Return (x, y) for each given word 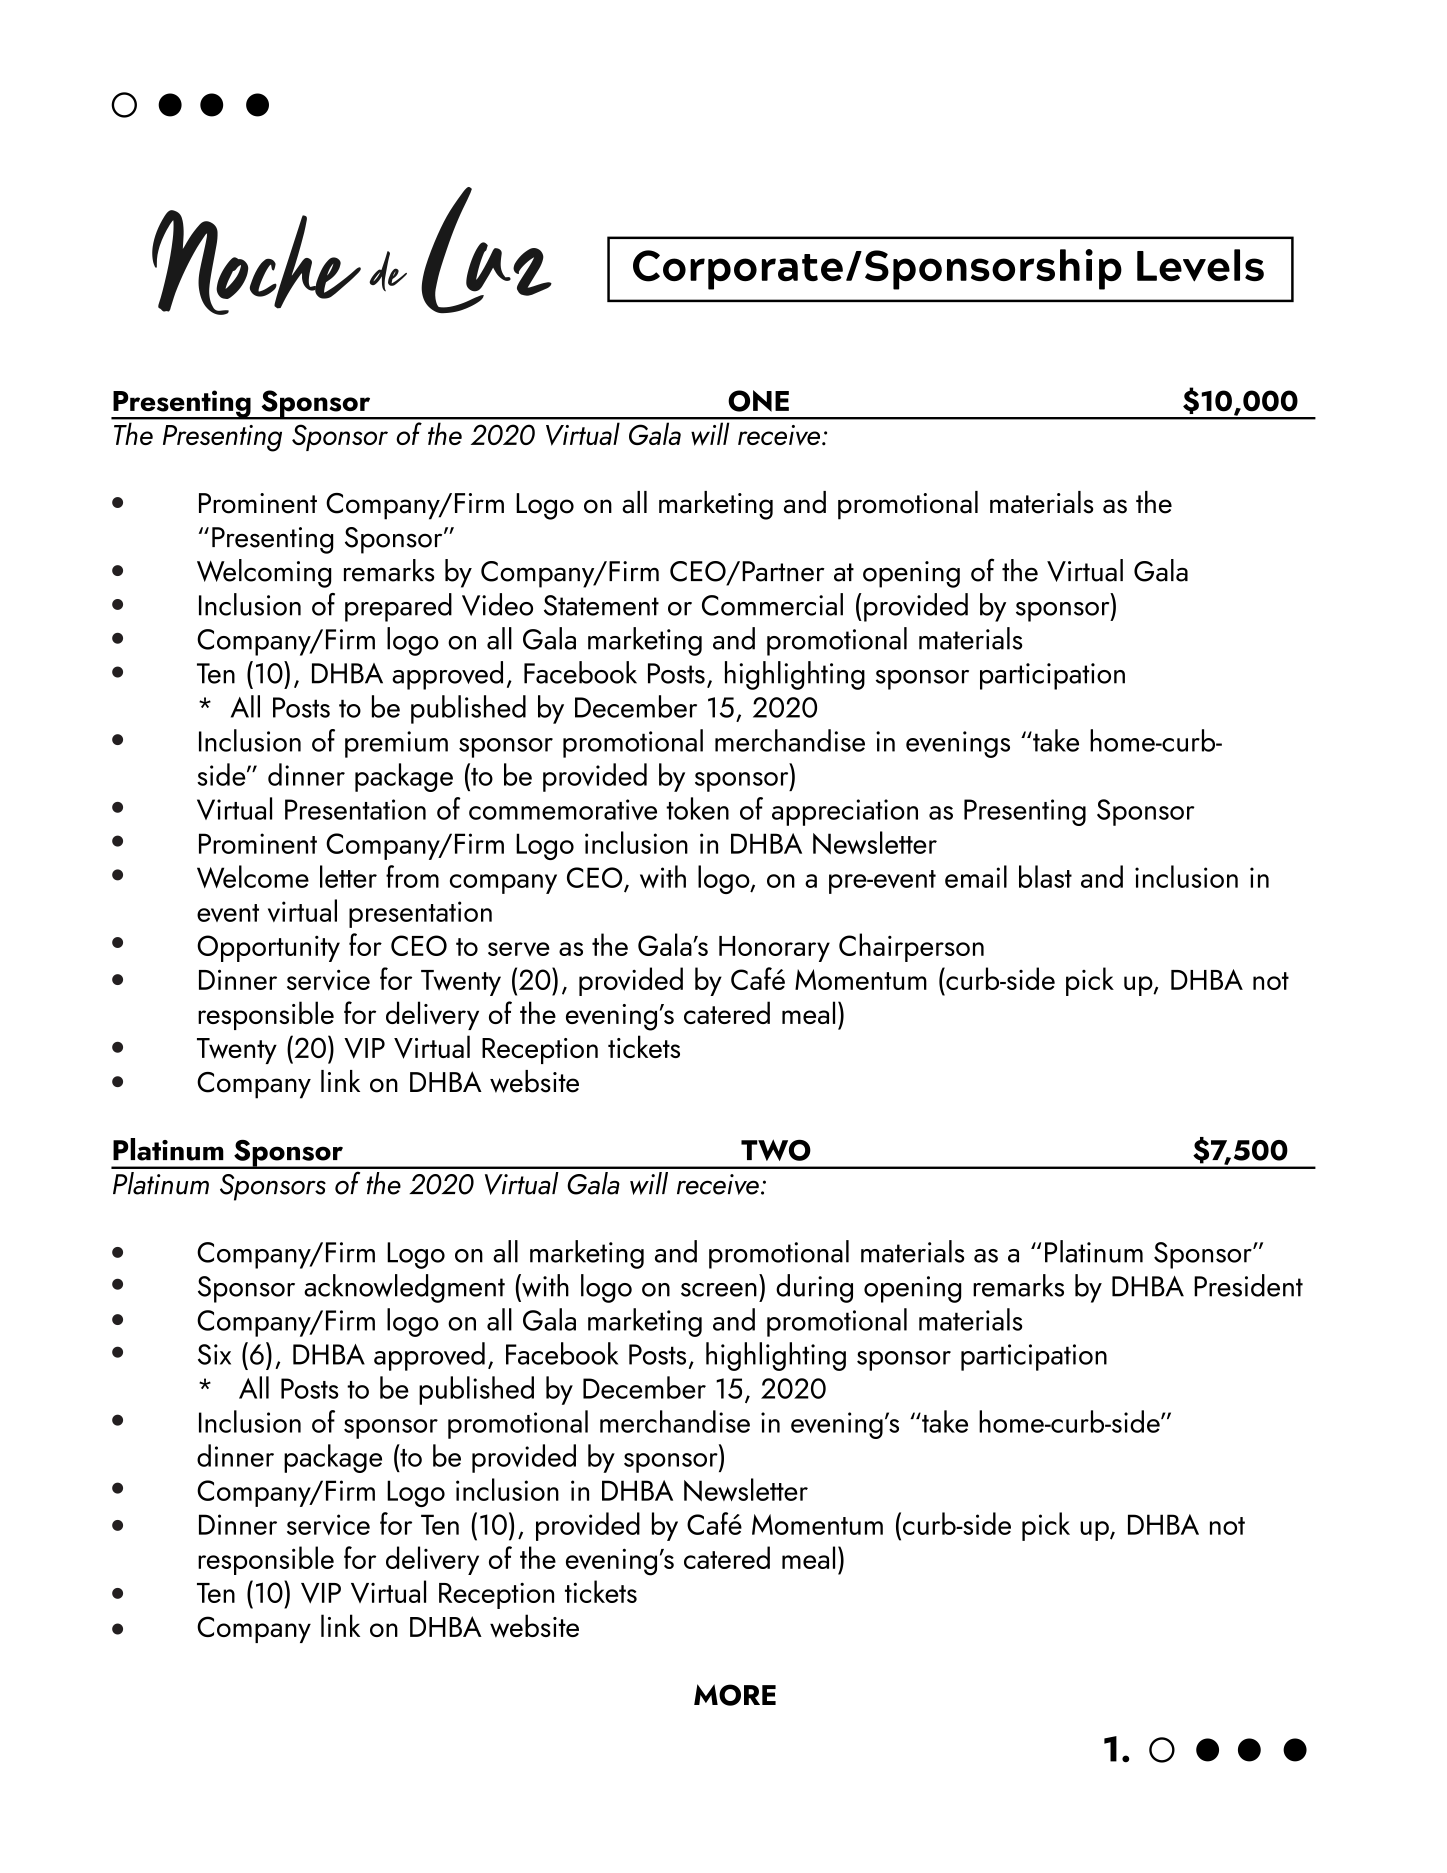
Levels (1200, 265)
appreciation (845, 812)
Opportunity (268, 948)
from (412, 876)
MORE (735, 1695)
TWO (776, 1150)
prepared (398, 607)
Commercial (772, 604)
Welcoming (264, 573)
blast (1045, 876)
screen (719, 1290)
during (814, 1288)
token (697, 808)
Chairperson (911, 947)
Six (214, 1354)
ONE (758, 401)
